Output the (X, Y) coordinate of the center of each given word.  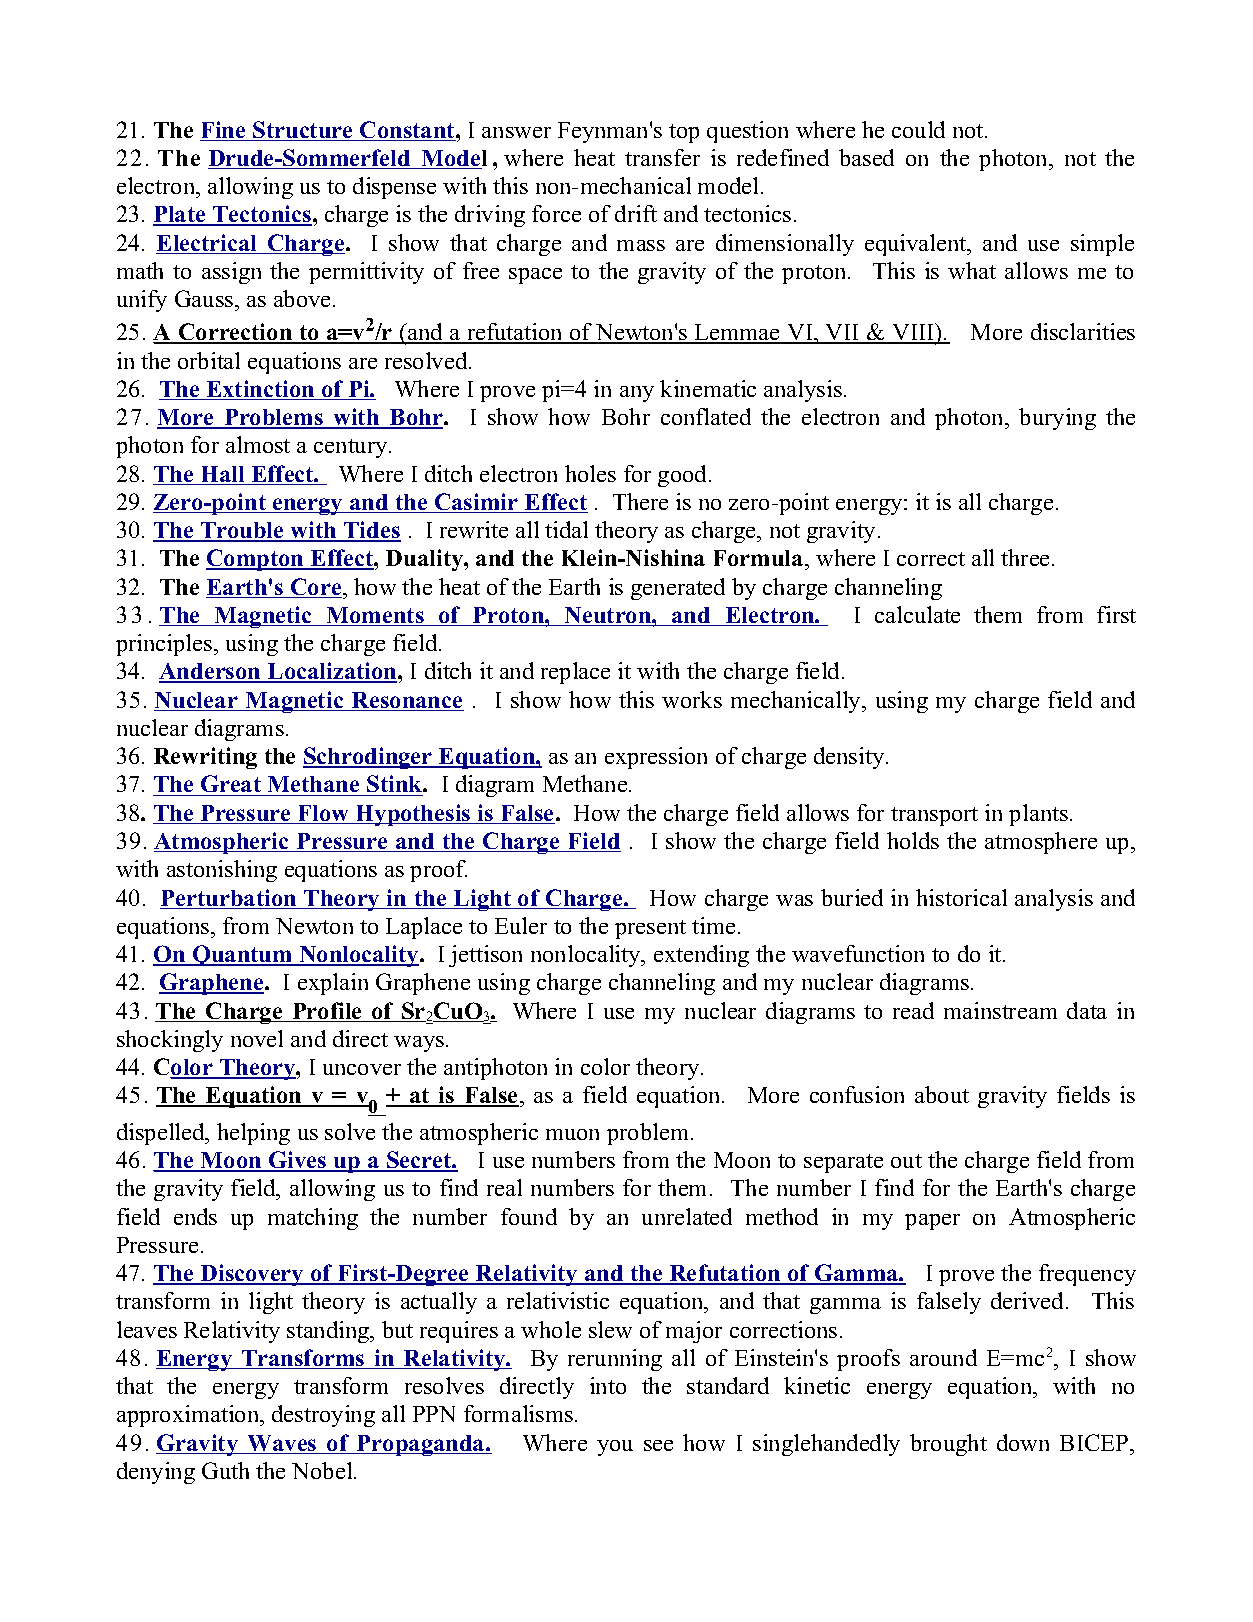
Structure (303, 131)
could (918, 129)
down (1023, 1442)
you (615, 1448)
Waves (282, 1444)
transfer (662, 157)
